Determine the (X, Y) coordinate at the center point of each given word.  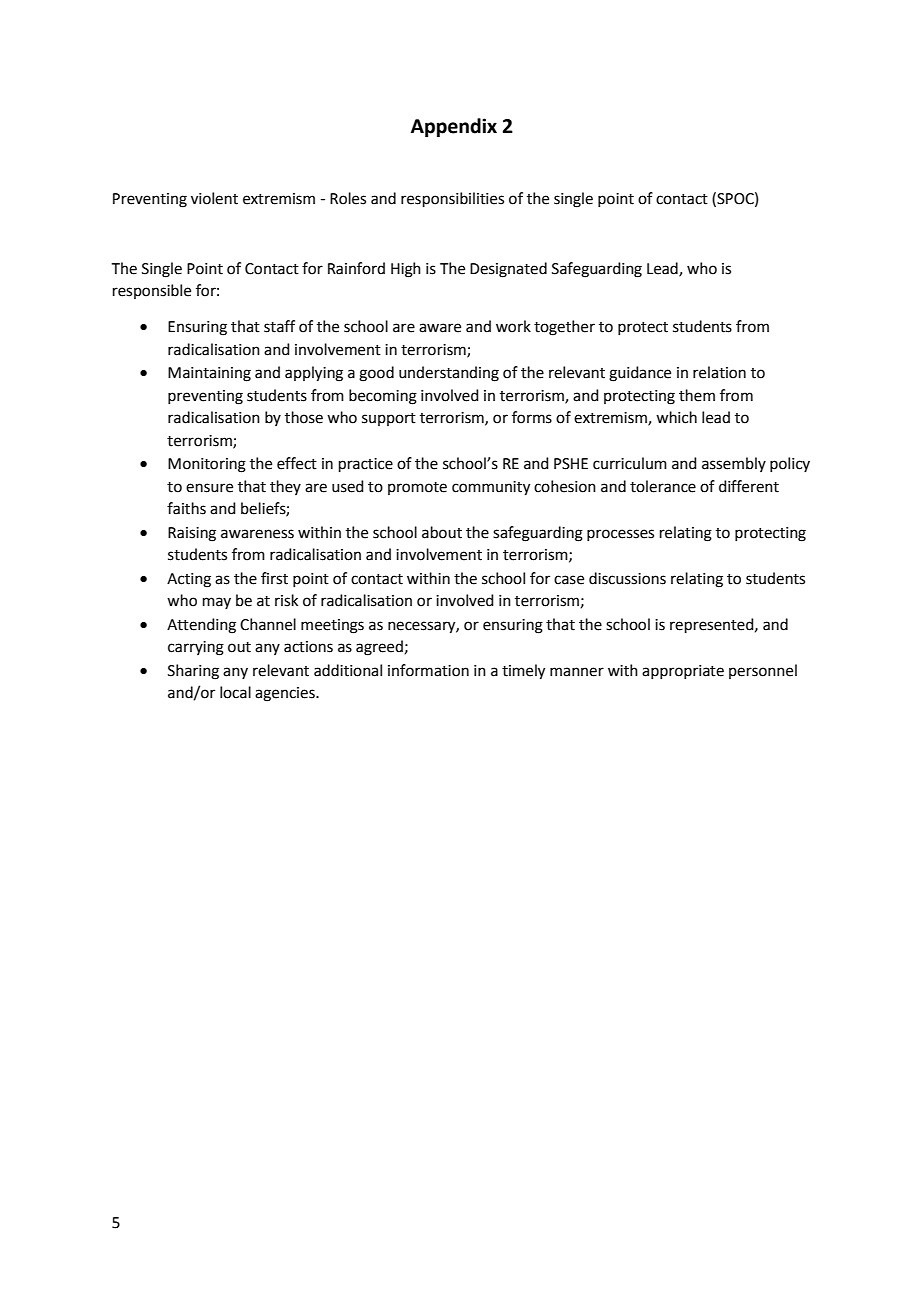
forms (532, 417)
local (235, 692)
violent (214, 198)
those (304, 417)
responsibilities (452, 199)
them (697, 395)
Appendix (454, 127)
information (428, 670)
